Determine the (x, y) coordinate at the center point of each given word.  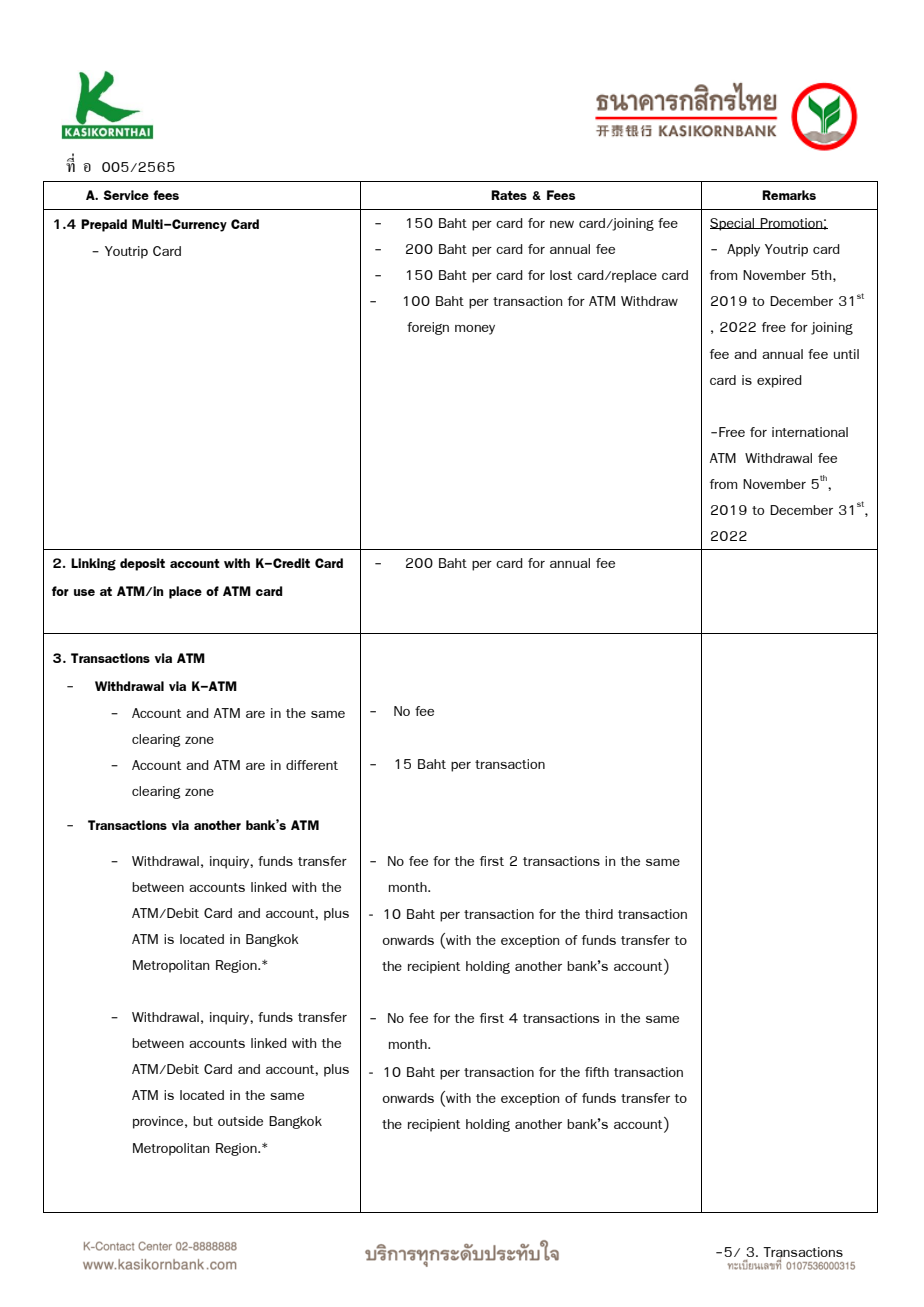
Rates (509, 195)
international (810, 432)
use (84, 592)
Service (126, 195)
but (203, 1121)
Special (733, 224)
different (312, 765)
